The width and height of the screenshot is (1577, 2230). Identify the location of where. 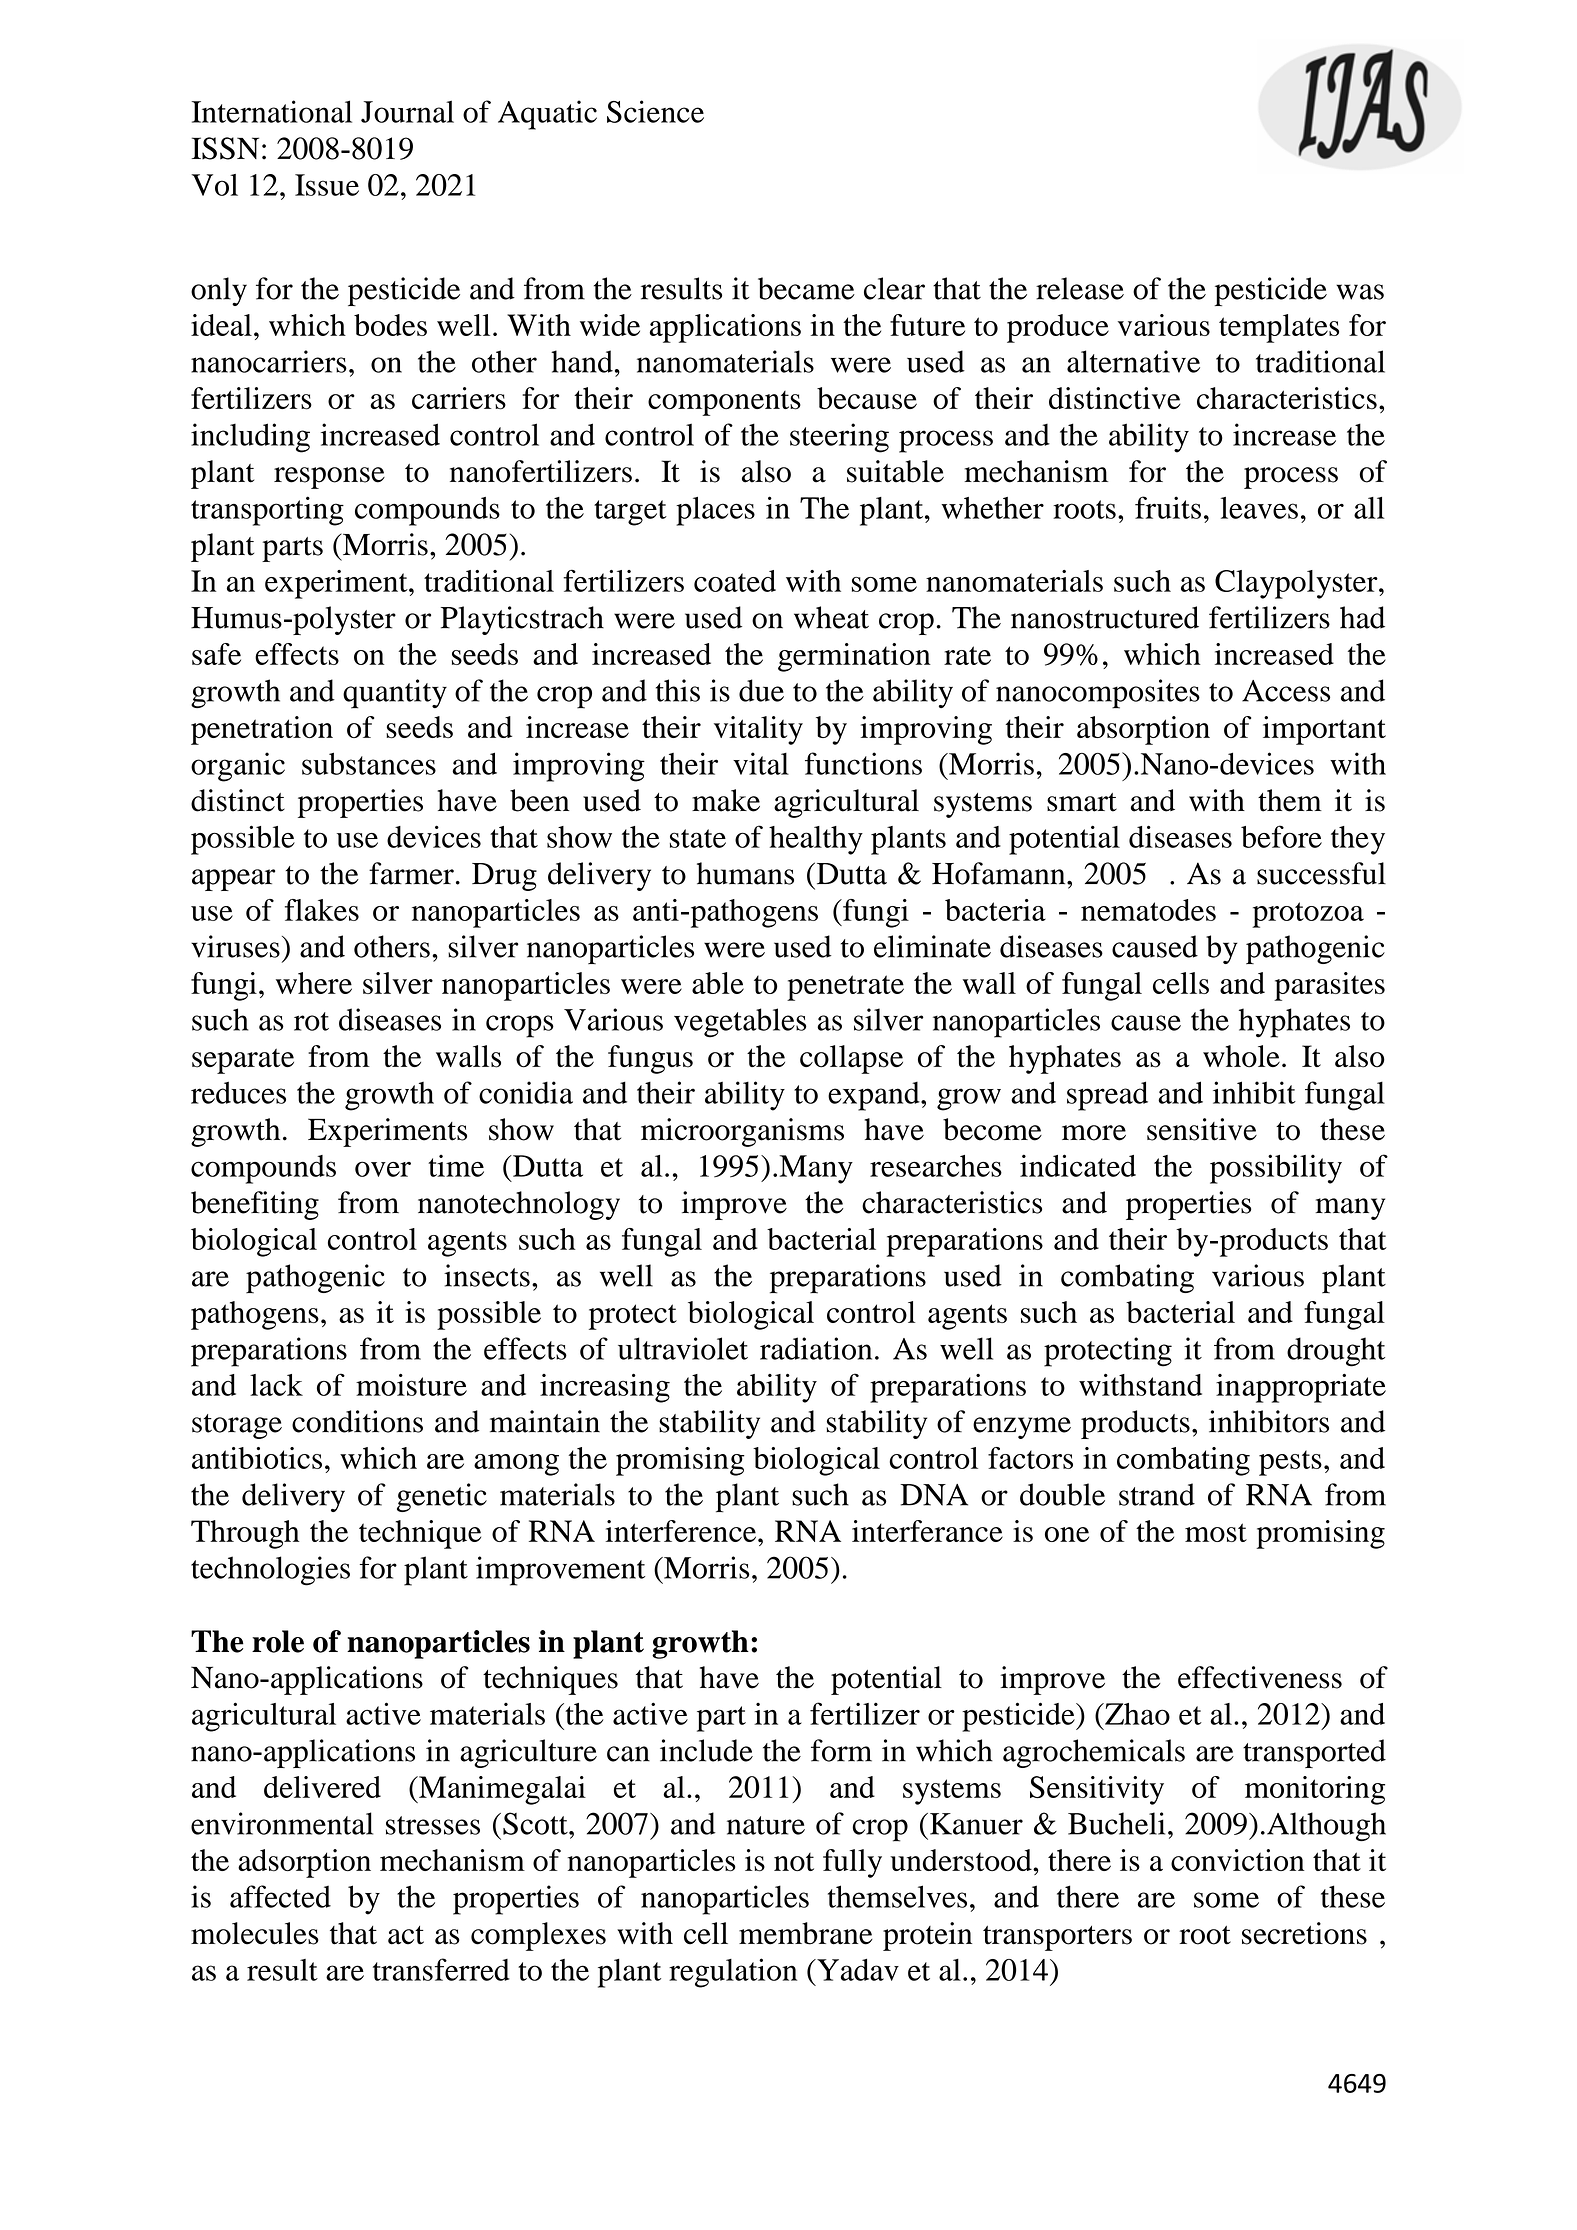
(314, 983).
